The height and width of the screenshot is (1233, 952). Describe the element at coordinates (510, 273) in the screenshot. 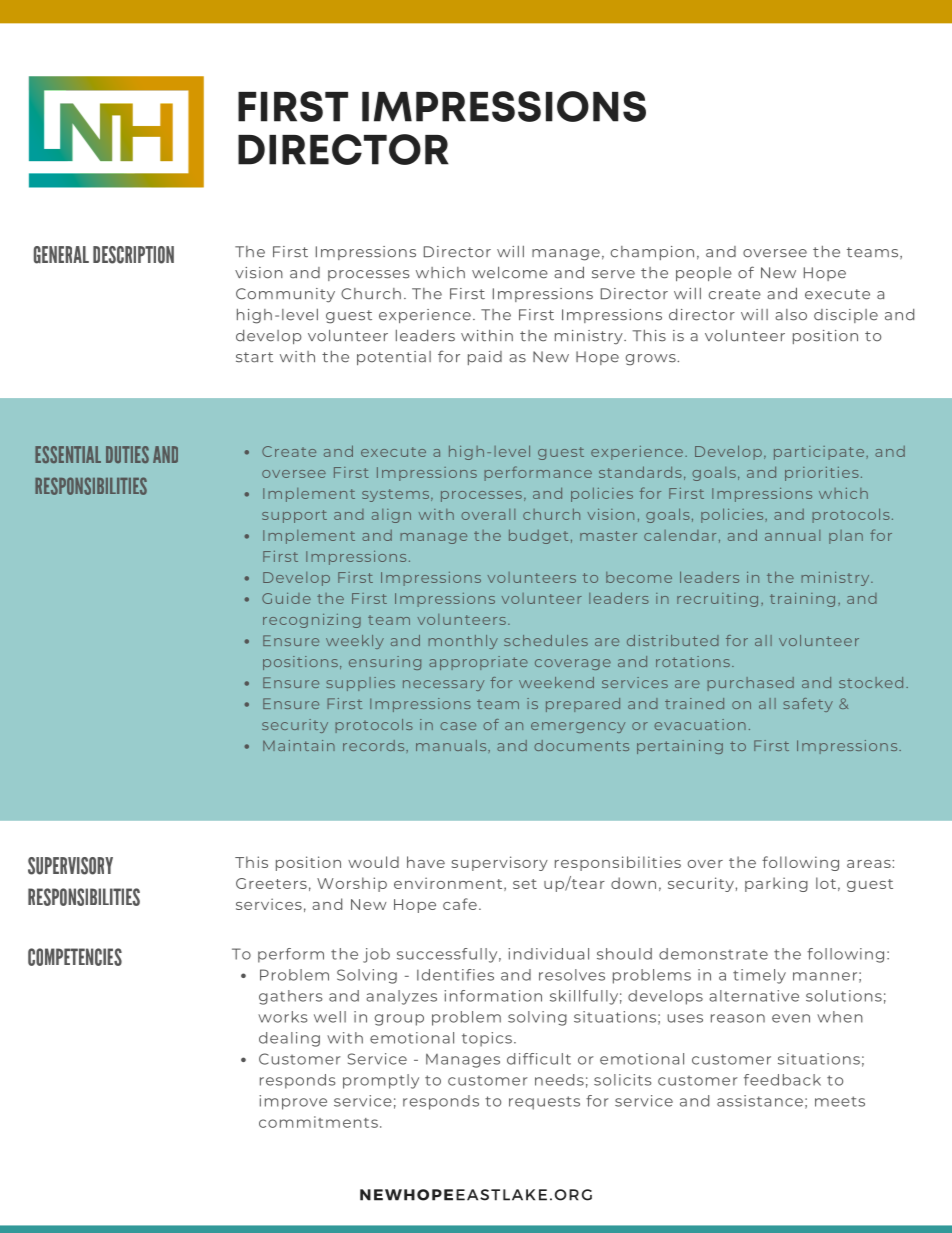

I see `welcome` at that location.
